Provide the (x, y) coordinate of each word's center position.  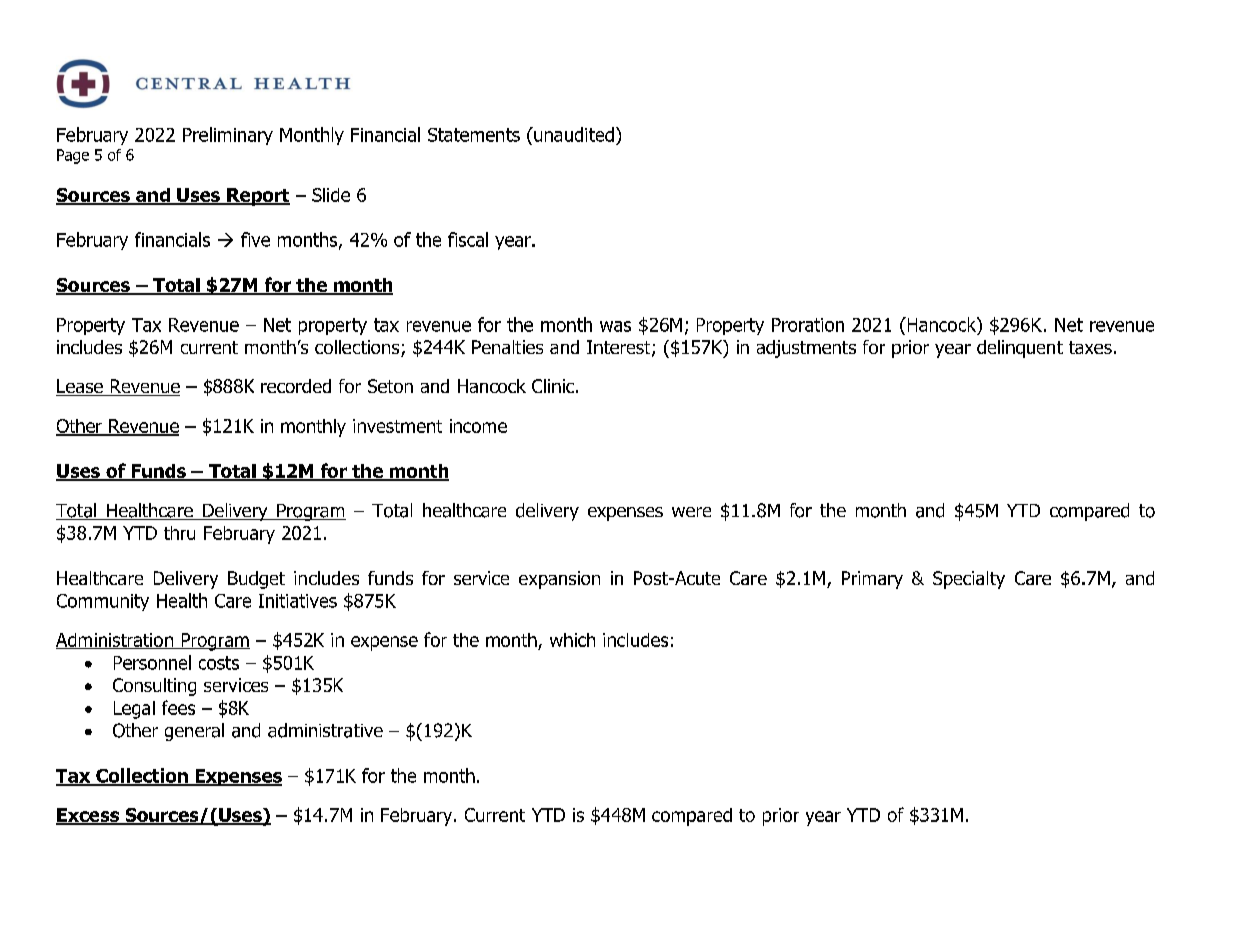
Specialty (969, 580)
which (572, 640)
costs (219, 663)
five (255, 239)
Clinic (553, 386)
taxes (1090, 347)
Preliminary (228, 136)
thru (179, 533)
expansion (559, 580)
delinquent (1020, 349)
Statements (474, 135)
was (615, 326)
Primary (872, 580)
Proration (808, 325)
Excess (89, 816)
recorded (296, 386)
